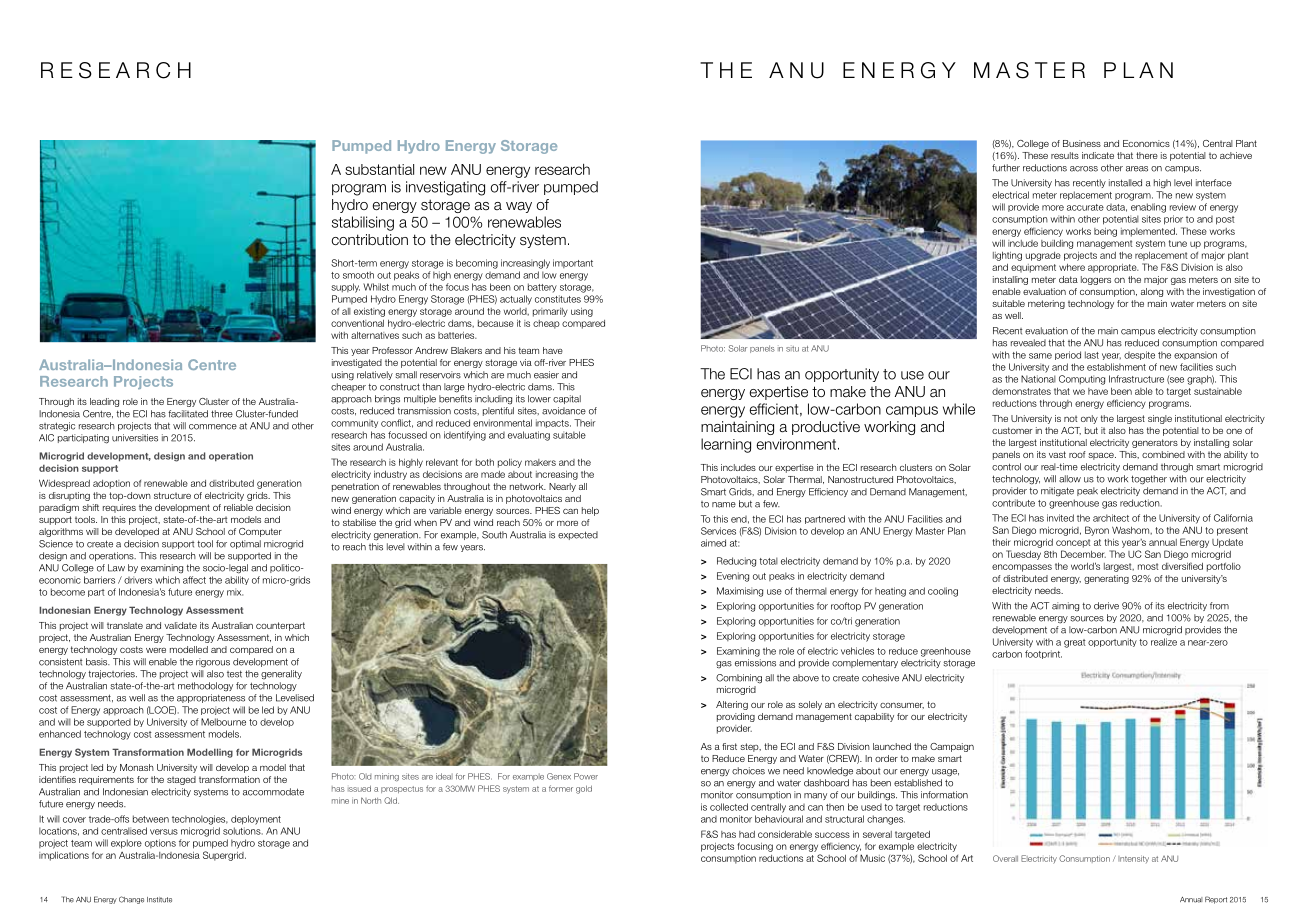  Describe the element at coordinates (1084, 169) in the document. I see `across` at that location.
